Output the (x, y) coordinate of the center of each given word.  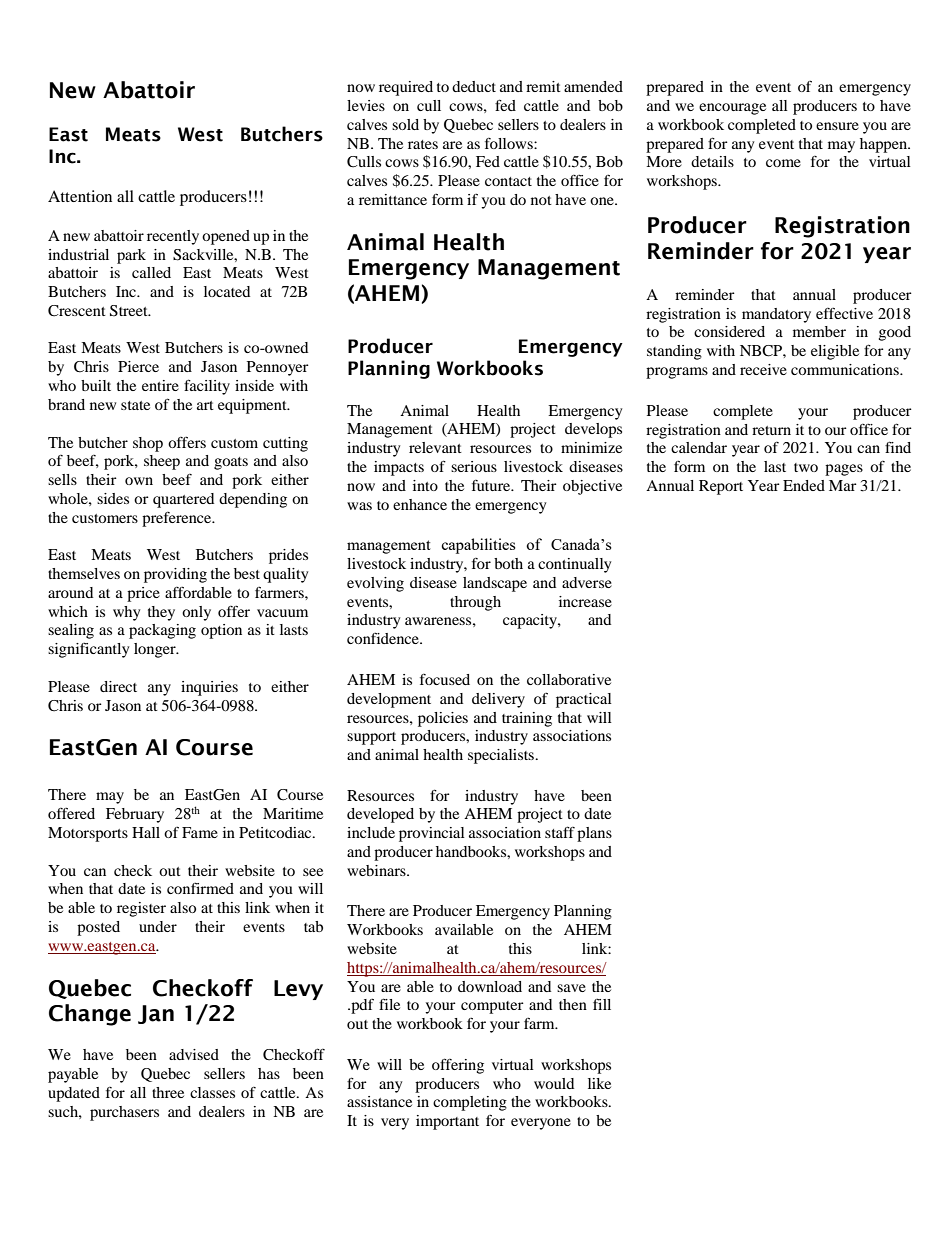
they (161, 613)
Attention (80, 196)
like (599, 1083)
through (475, 603)
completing (470, 1103)
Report (721, 487)
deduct (474, 86)
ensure (837, 126)
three (168, 1092)
